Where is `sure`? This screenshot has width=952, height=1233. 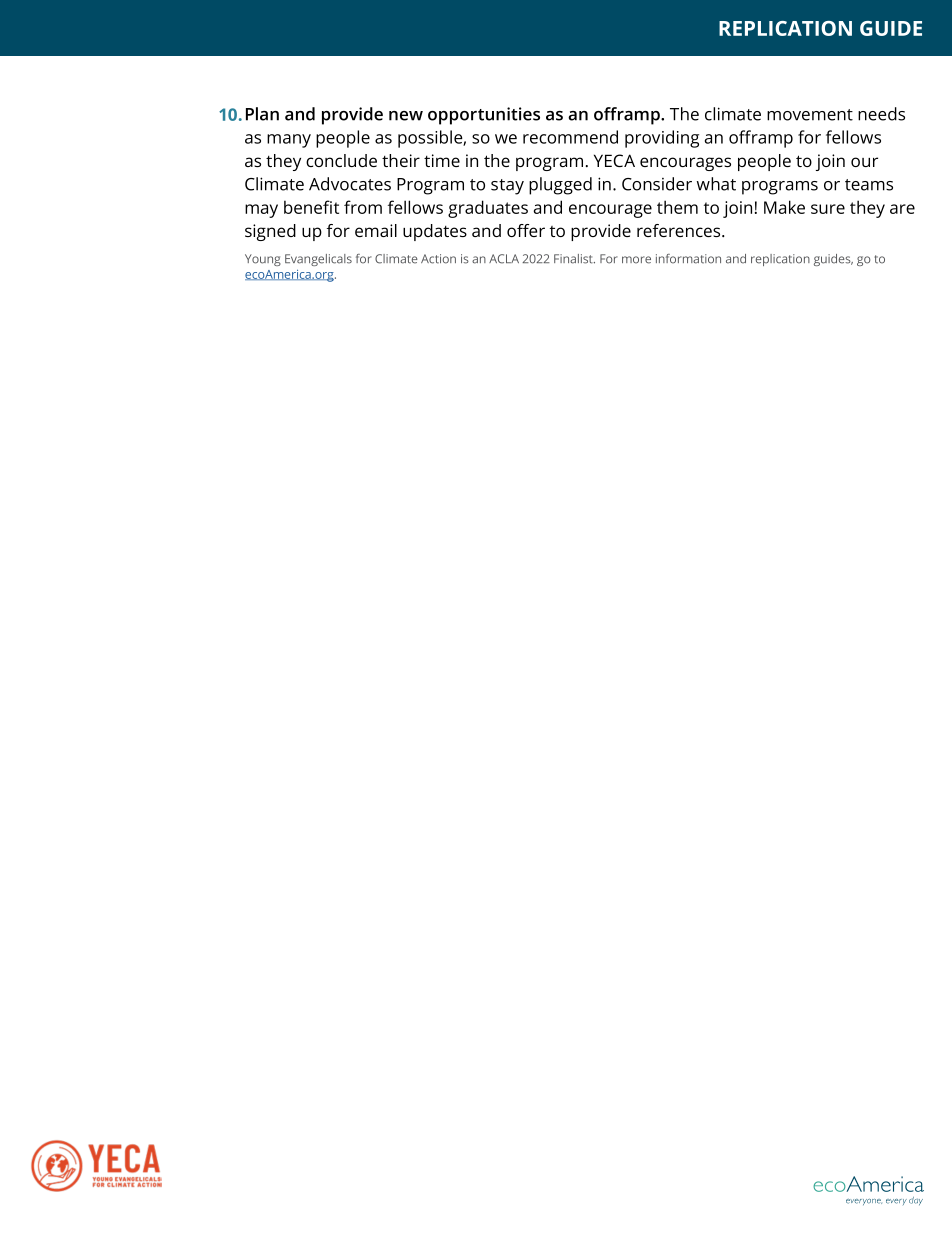
sure is located at coordinates (828, 209).
